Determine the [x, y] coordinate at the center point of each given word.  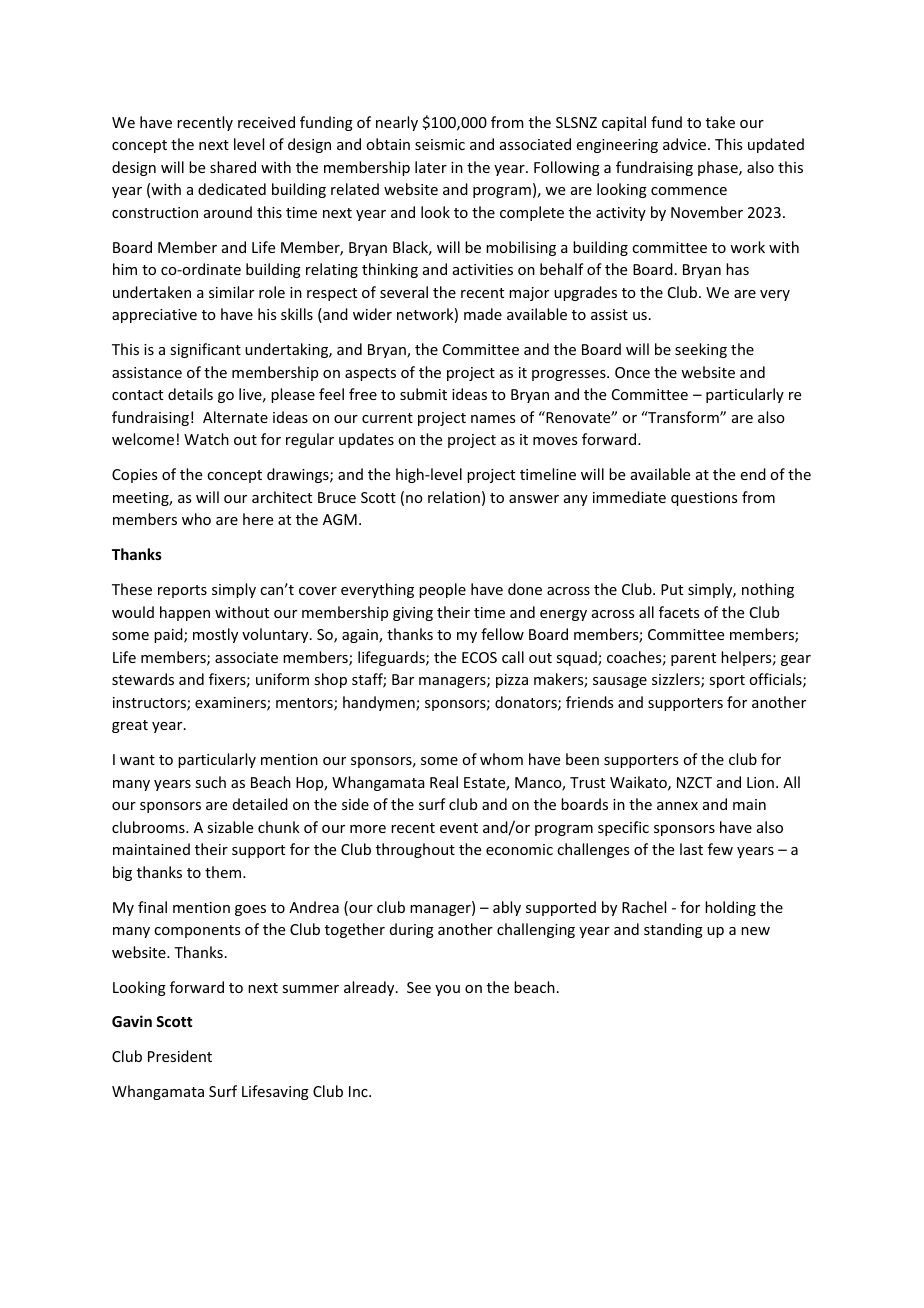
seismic [440, 144]
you [447, 990]
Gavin [132, 1021]
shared [233, 167]
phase [719, 168]
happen [185, 613]
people [442, 590]
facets [679, 612]
